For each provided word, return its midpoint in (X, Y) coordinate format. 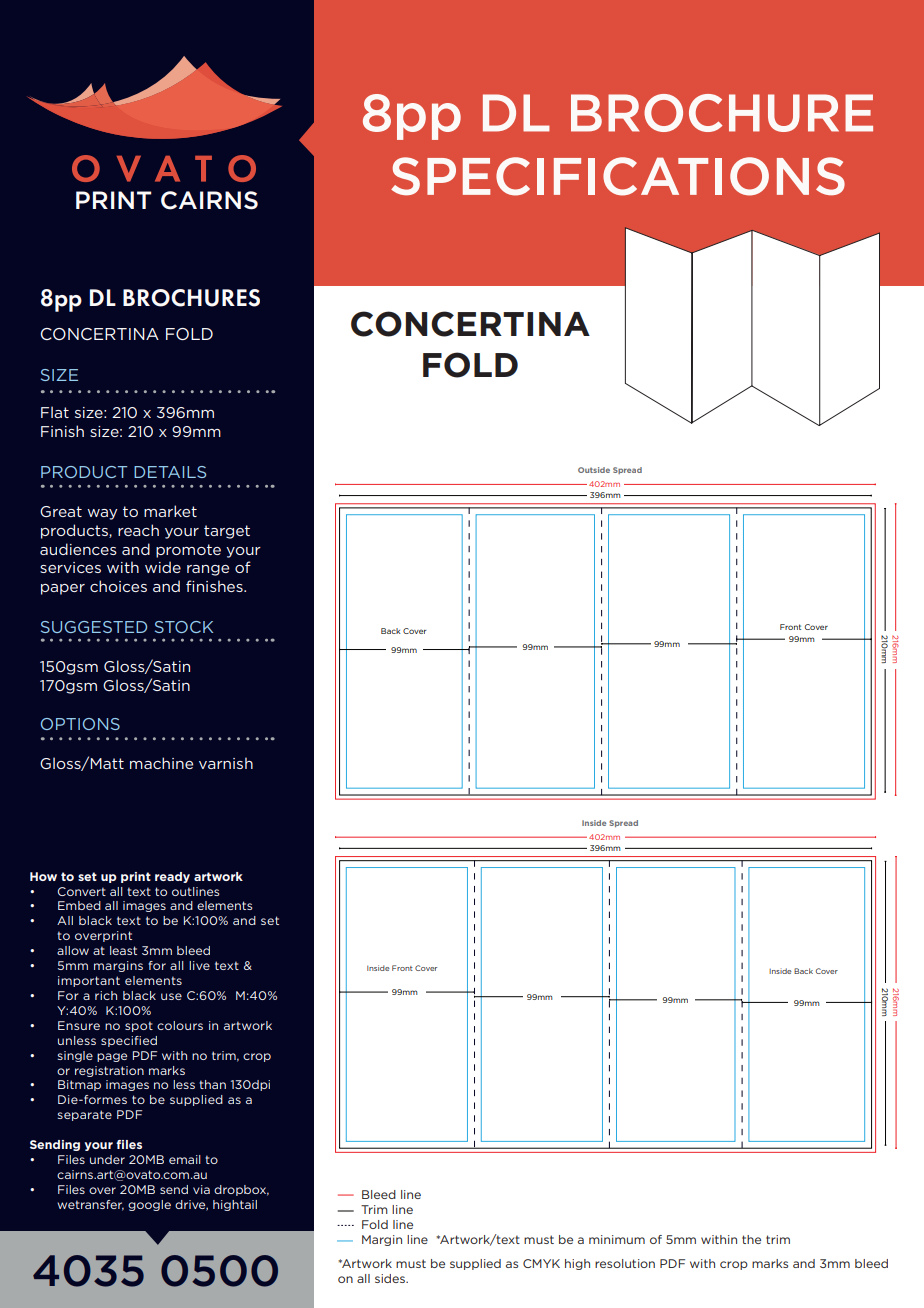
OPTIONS (80, 724)
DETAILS (170, 472)
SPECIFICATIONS (618, 176)
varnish (226, 763)
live (199, 965)
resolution (625, 1263)
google (149, 1205)
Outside (594, 470)
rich (106, 995)
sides (391, 1278)
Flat (55, 412)
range (208, 570)
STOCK (184, 627)
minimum (617, 1239)
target (227, 532)
